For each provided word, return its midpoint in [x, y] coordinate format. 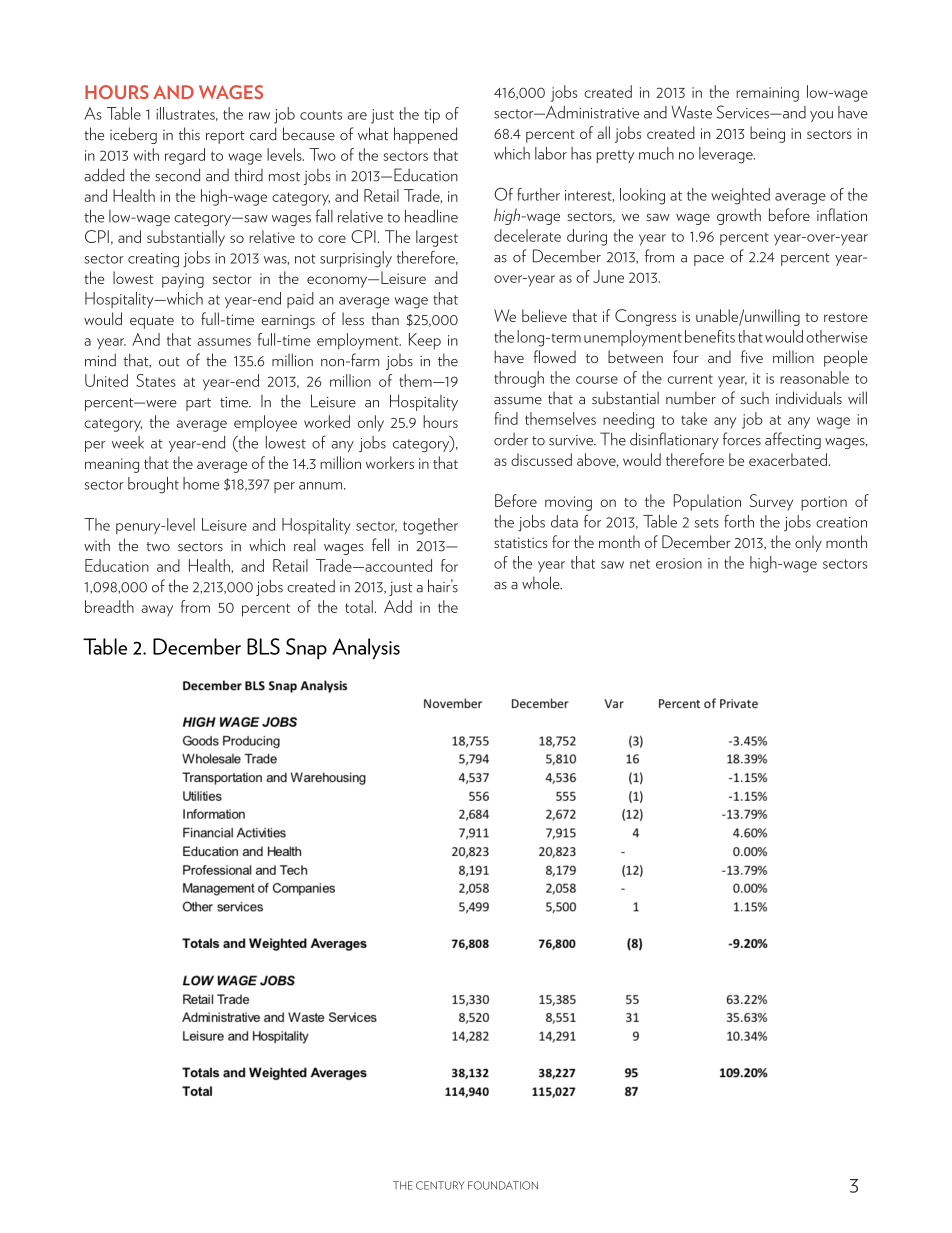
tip [432, 116]
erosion [679, 563]
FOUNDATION [503, 1185]
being [767, 134]
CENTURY [440, 1185]
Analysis [366, 649]
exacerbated [788, 459]
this [189, 134]
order [511, 439]
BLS [263, 646]
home [201, 483]
